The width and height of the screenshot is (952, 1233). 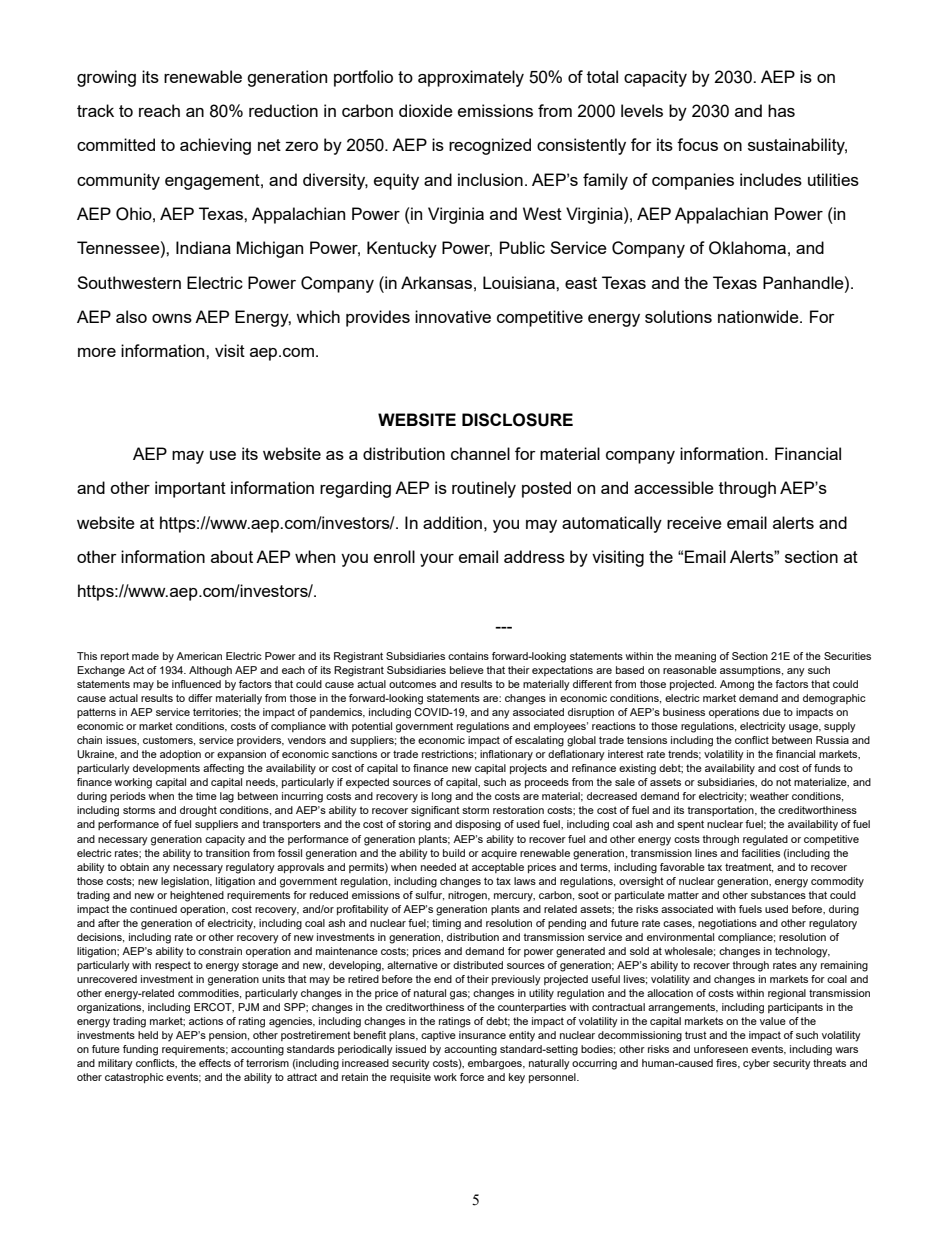 I want to click on important, so click(x=190, y=489).
